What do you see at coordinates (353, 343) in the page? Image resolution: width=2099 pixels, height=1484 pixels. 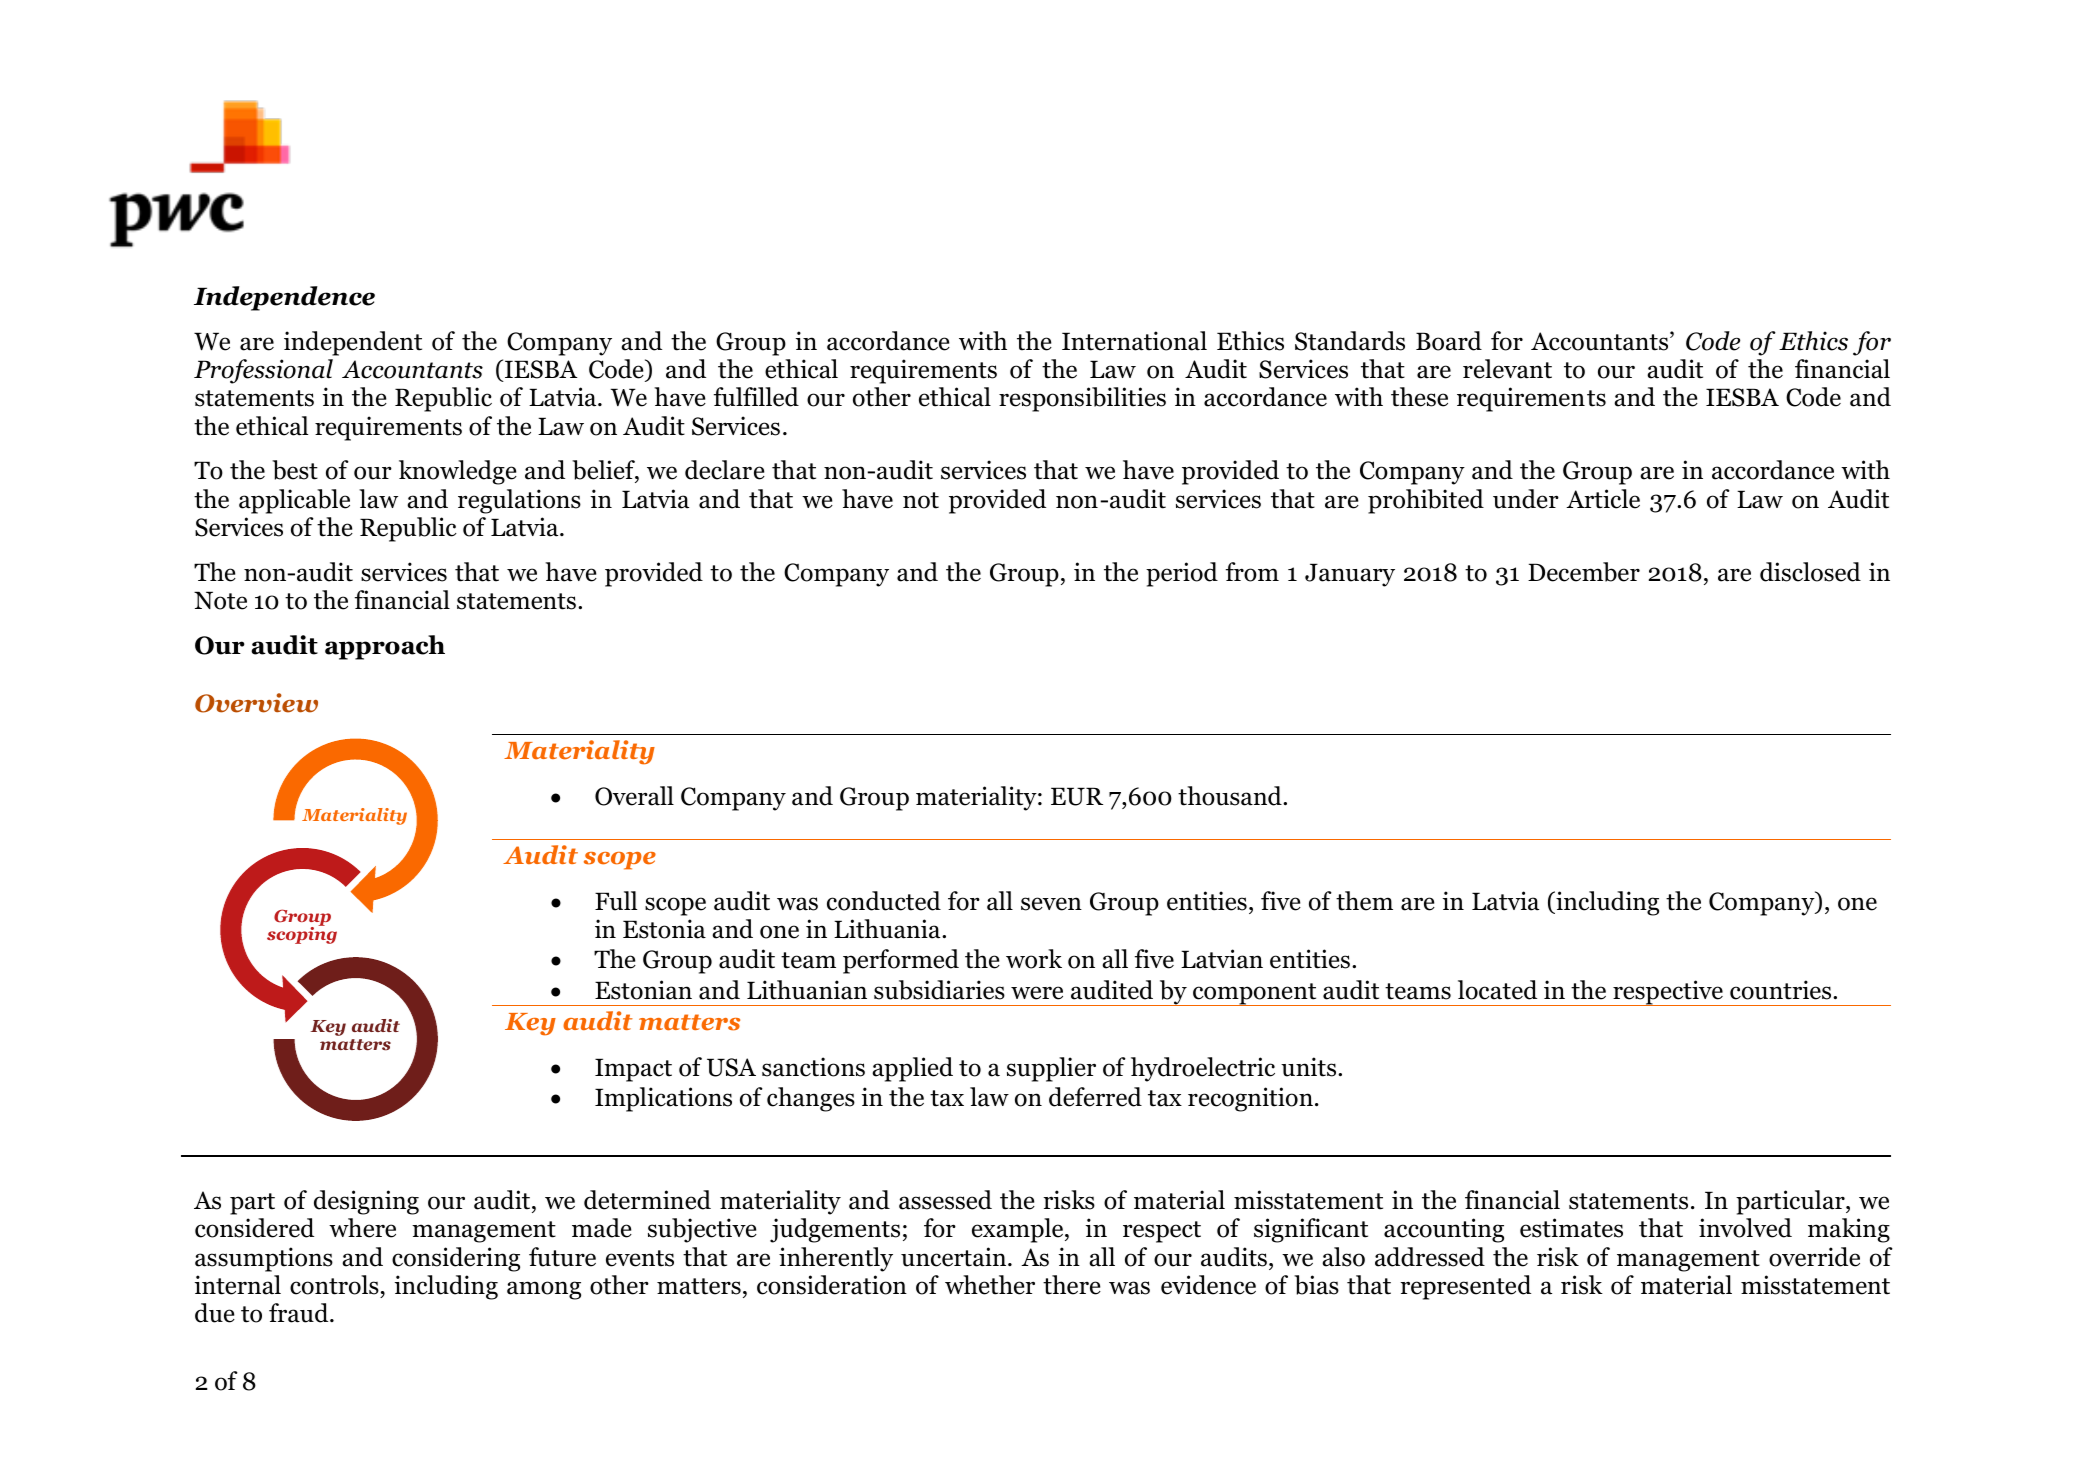 I see `independent` at bounding box center [353, 343].
